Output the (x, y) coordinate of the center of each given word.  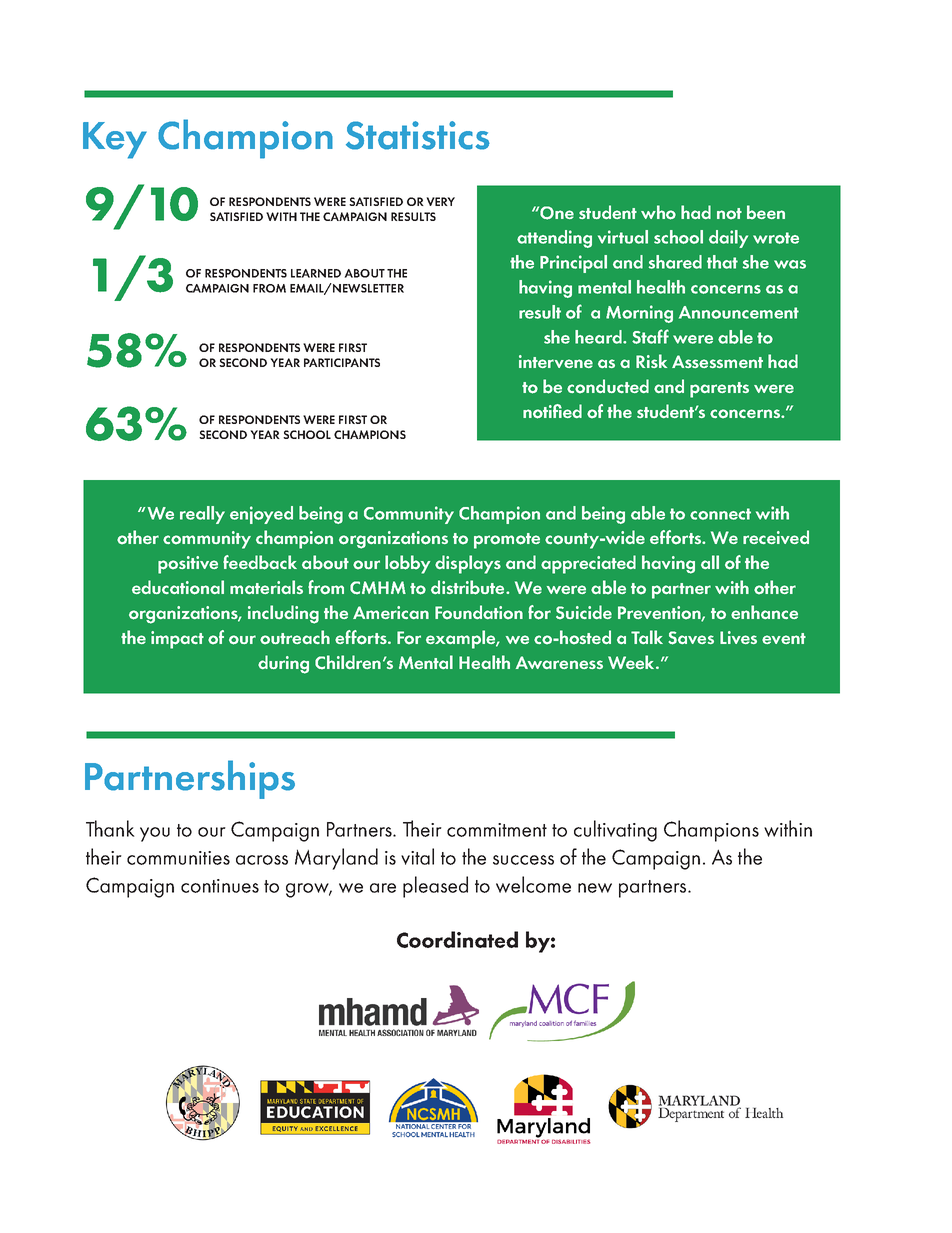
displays (468, 564)
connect (720, 514)
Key (115, 140)
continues (220, 886)
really (202, 515)
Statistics (418, 135)
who (658, 212)
